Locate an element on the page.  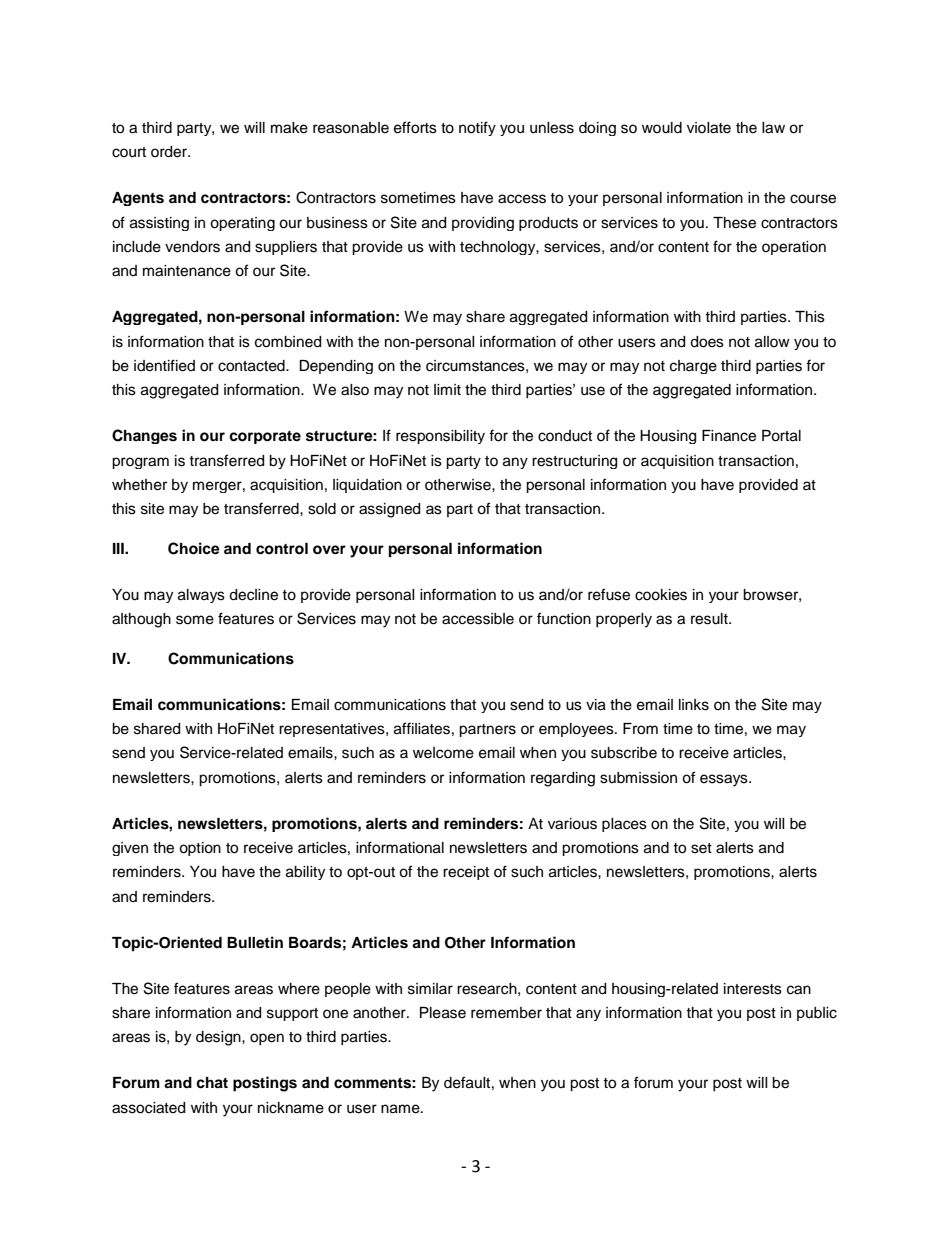
chat is located at coordinates (212, 1083).
